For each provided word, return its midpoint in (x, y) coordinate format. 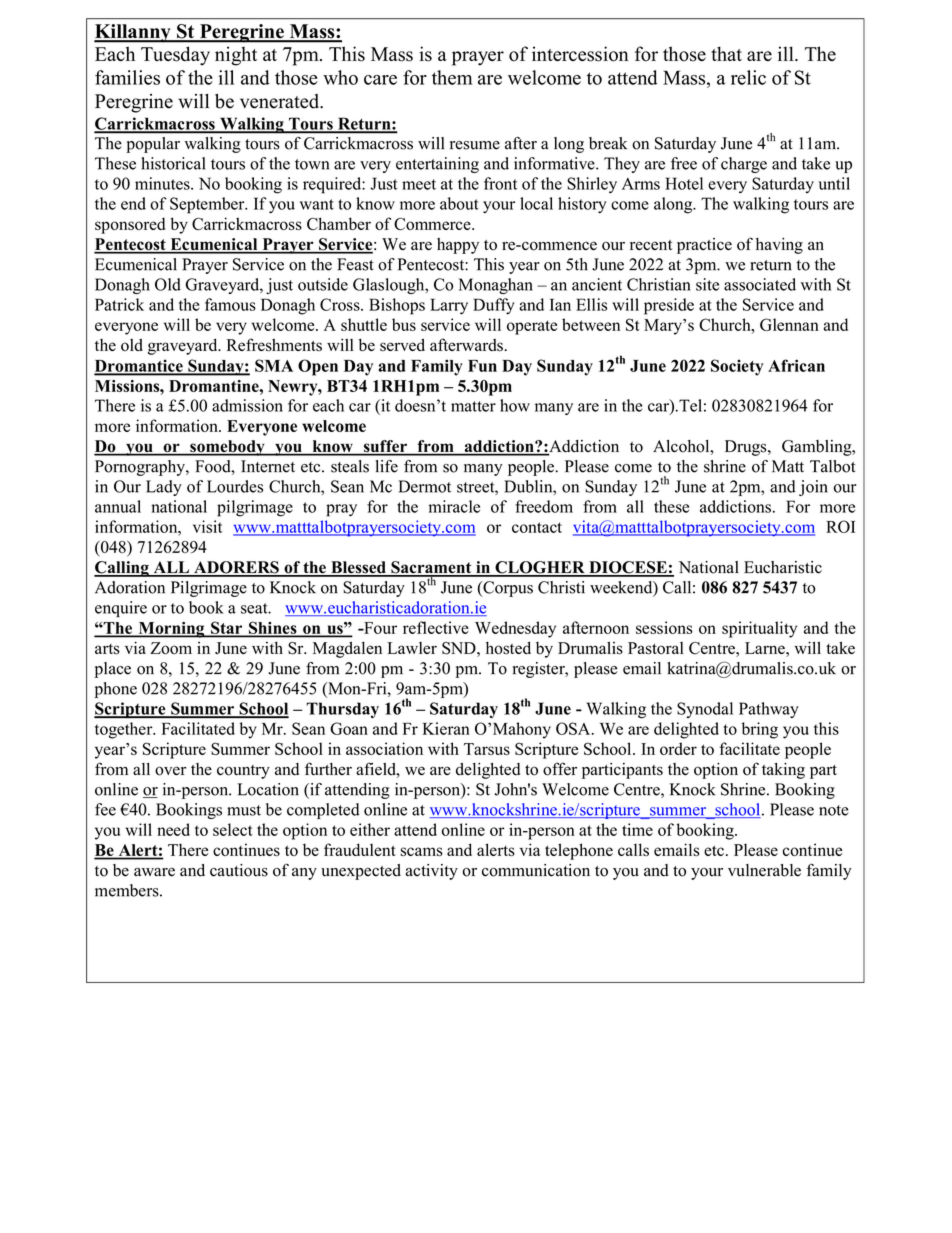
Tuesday (175, 56)
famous (230, 304)
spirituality (759, 629)
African (796, 365)
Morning (171, 630)
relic (748, 77)
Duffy (494, 306)
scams (421, 851)
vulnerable (764, 870)
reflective (436, 627)
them (452, 77)
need (173, 829)
